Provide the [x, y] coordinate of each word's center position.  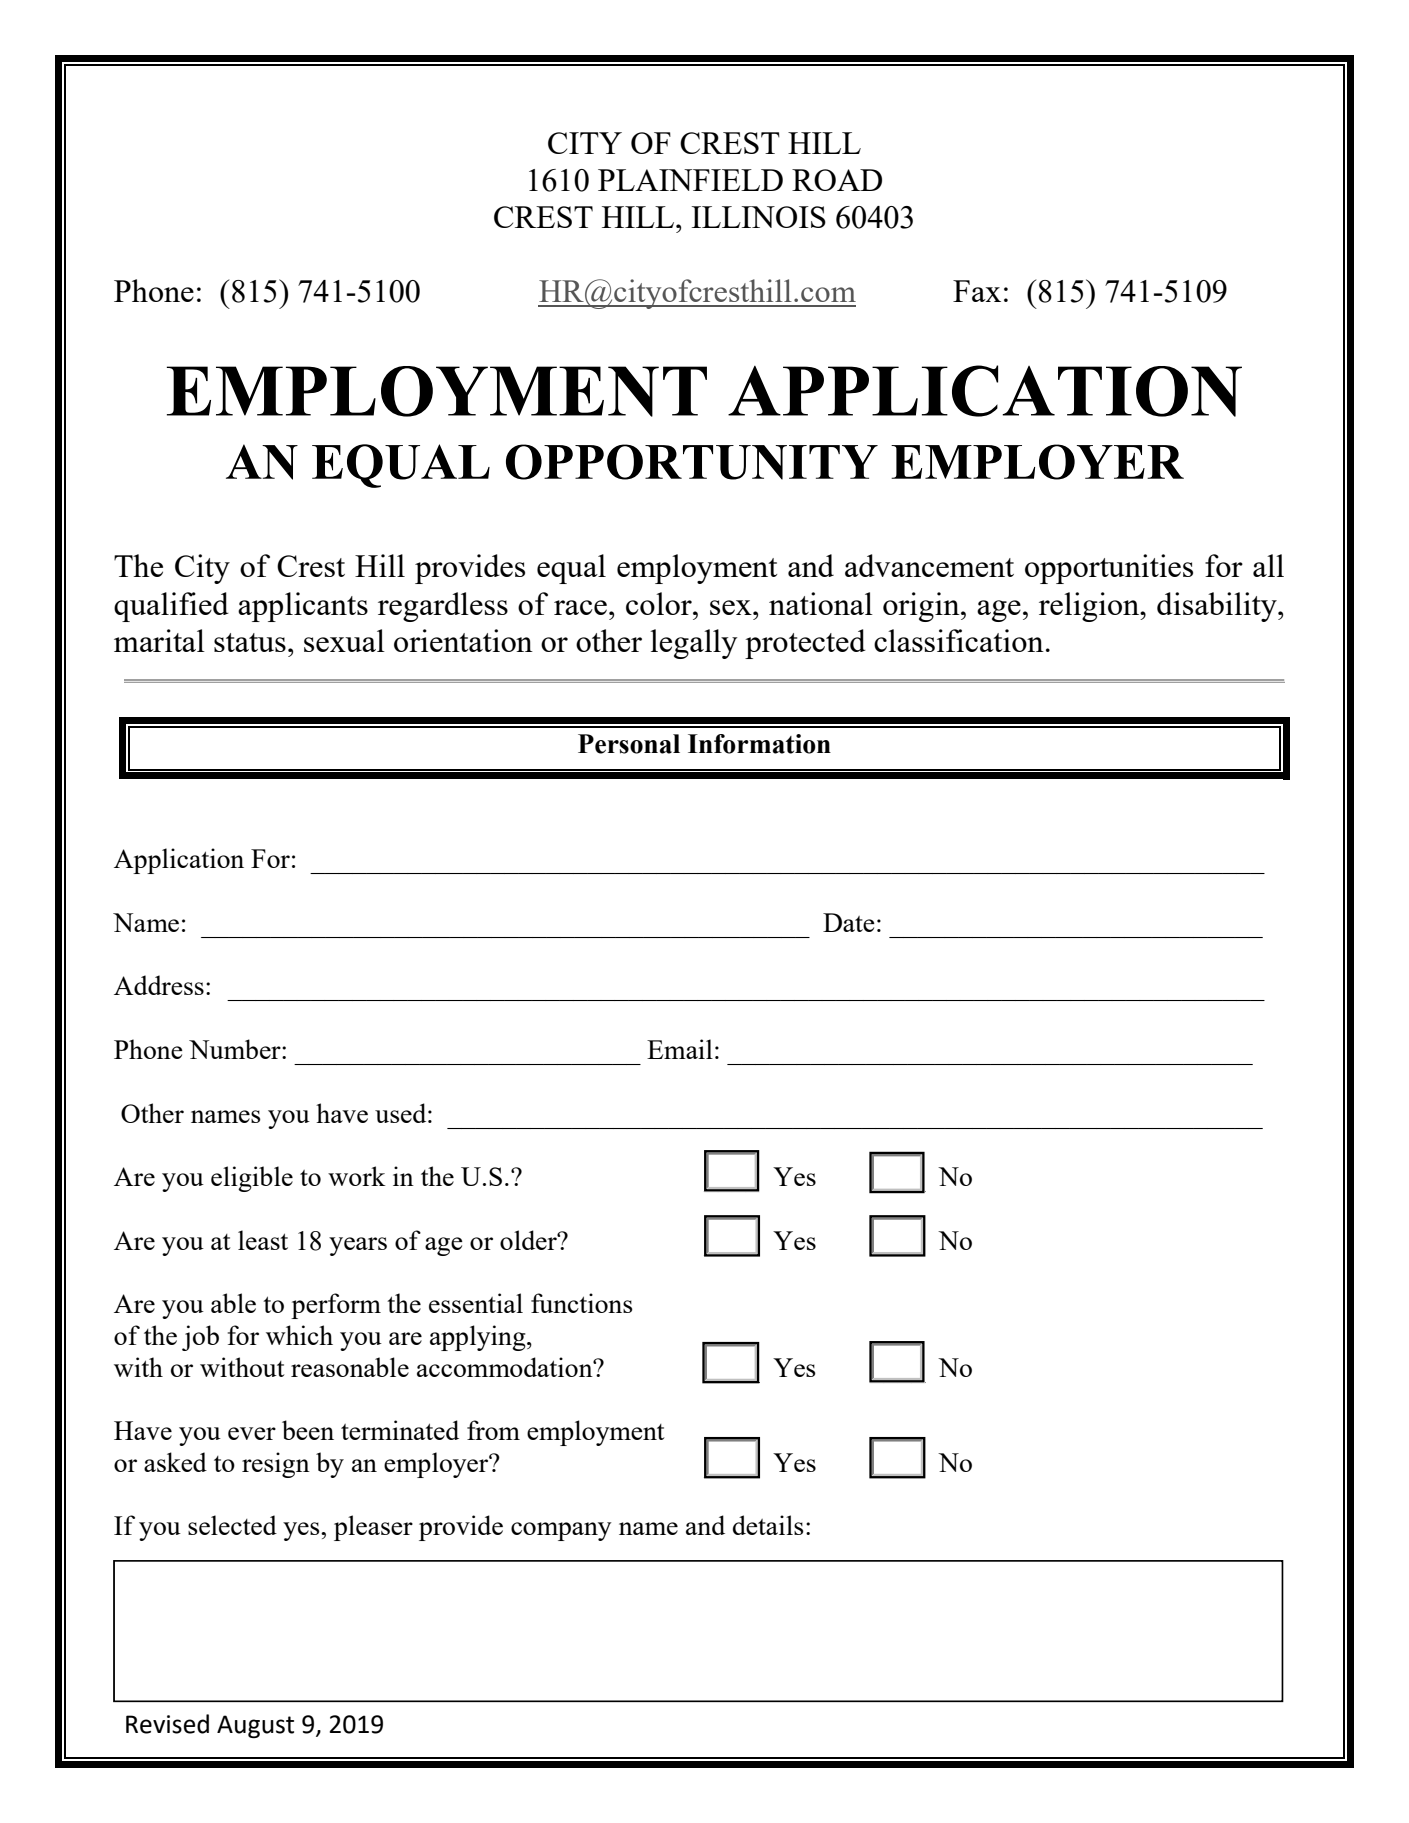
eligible [252, 1179]
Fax [977, 291]
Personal [629, 744]
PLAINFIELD [690, 180]
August [255, 1726]
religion [1090, 607]
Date [849, 922]
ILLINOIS [759, 217]
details [768, 1525]
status [250, 642]
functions [582, 1303]
